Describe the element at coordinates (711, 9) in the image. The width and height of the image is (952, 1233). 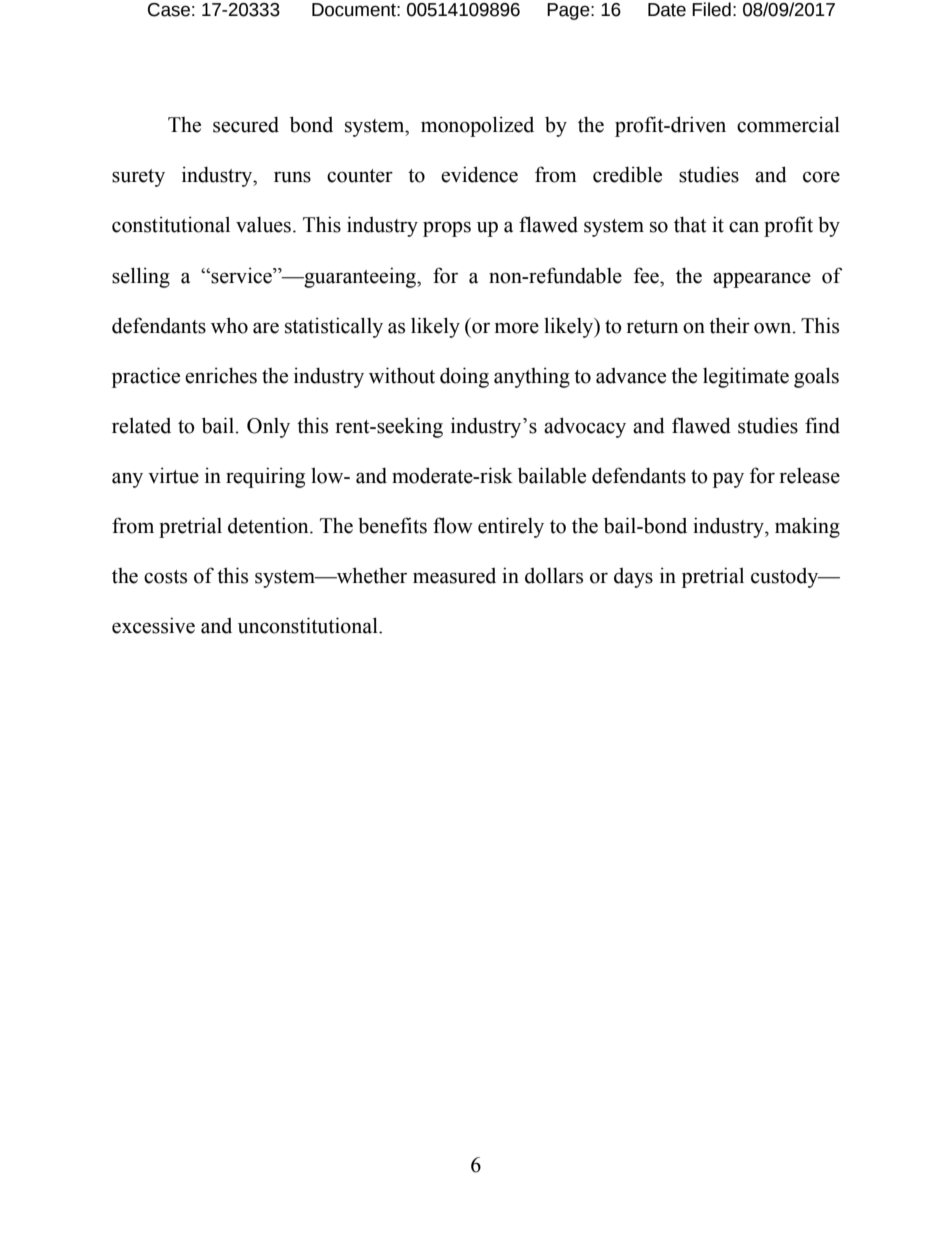
I see `Filed` at that location.
